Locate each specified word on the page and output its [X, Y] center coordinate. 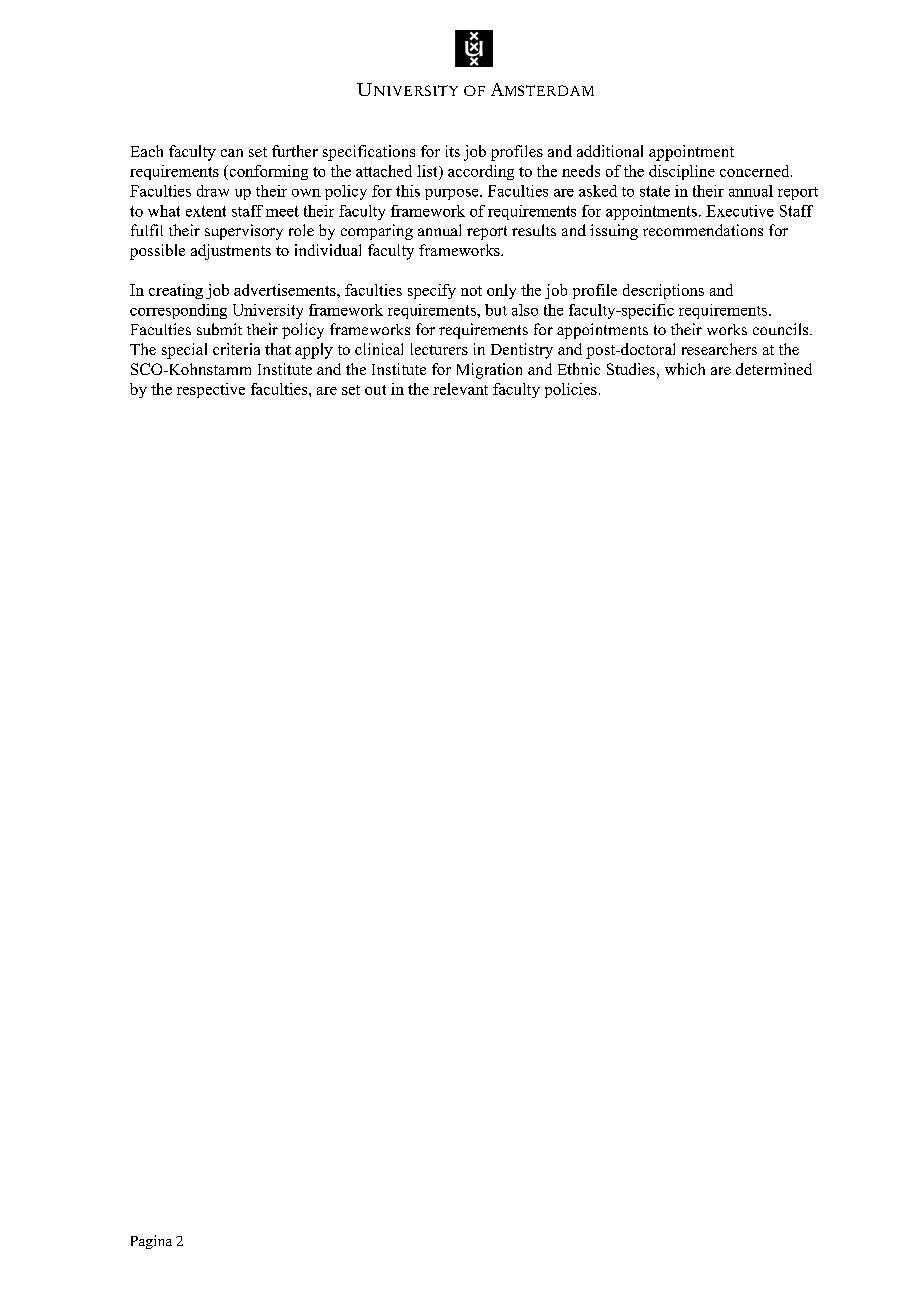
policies [571, 390]
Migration [489, 371]
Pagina [151, 1242]
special [184, 351]
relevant [460, 389]
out [375, 390]
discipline [682, 172]
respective [211, 390]
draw [213, 191]
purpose [453, 194]
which [685, 369]
